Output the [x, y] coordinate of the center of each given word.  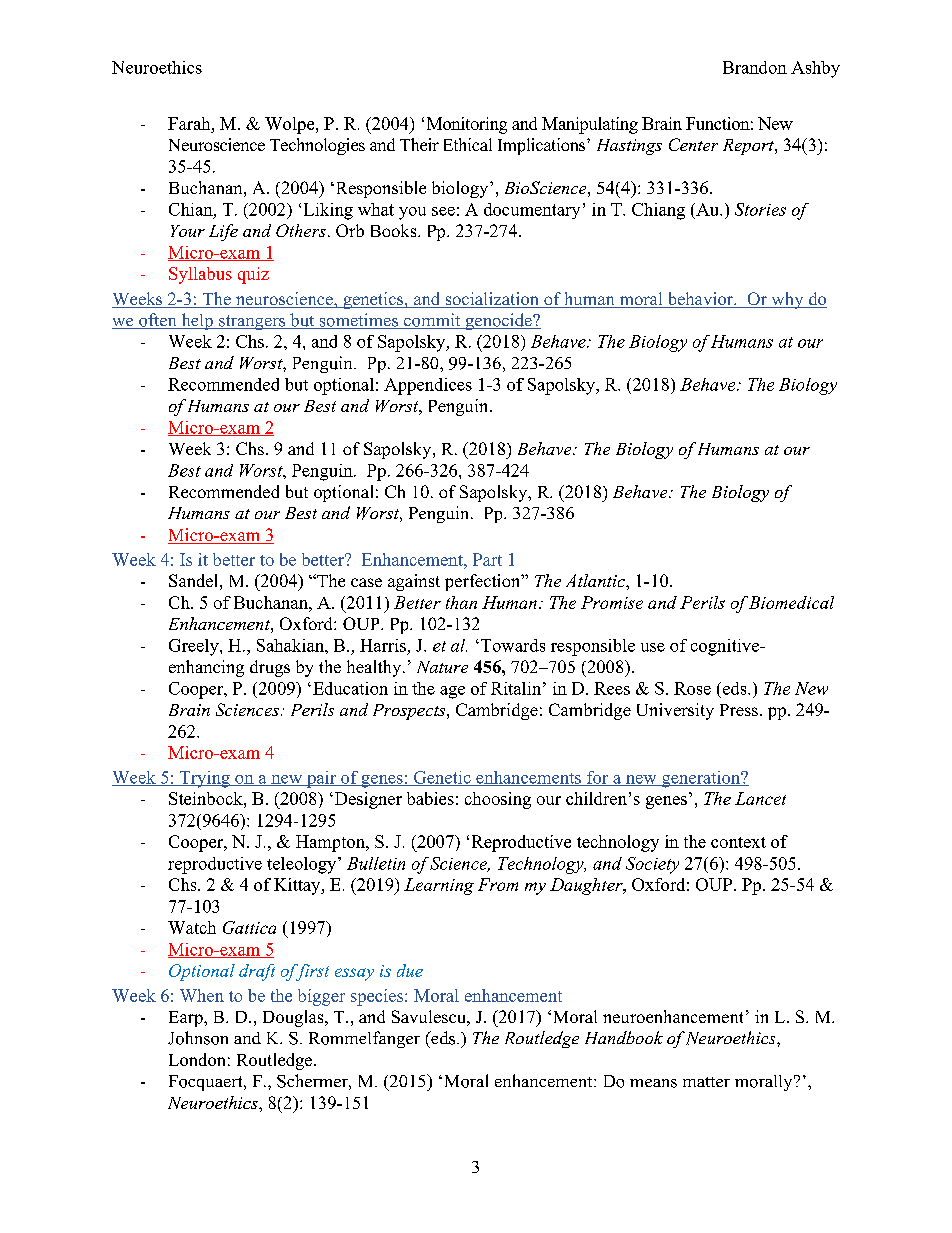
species [378, 997]
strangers [252, 322]
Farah [190, 123]
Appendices [428, 386]
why [787, 300]
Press [739, 710]
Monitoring [467, 125]
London [197, 1059]
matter [706, 1082]
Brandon [755, 67]
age [452, 692]
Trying [204, 779]
